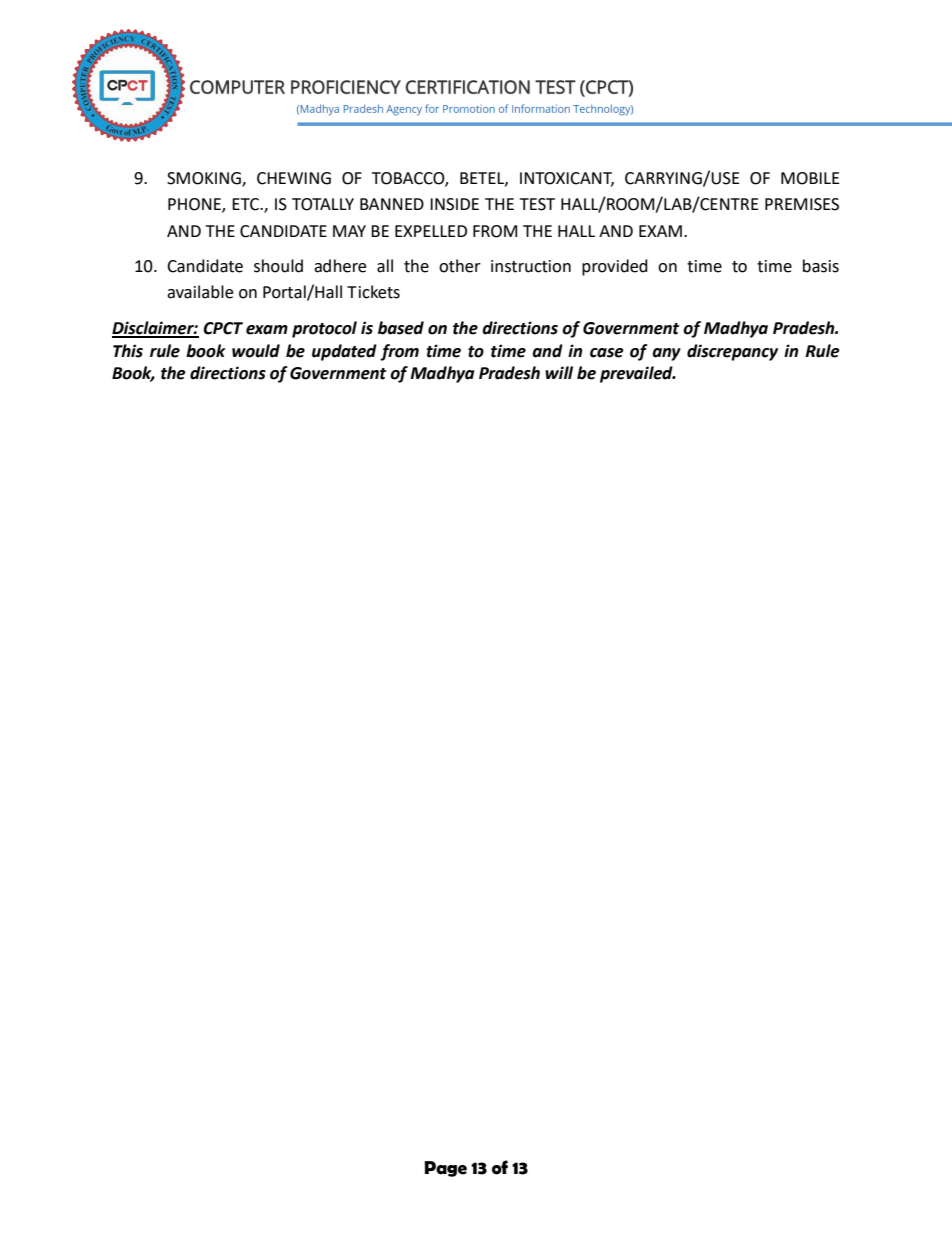  I want to click on PREMISES, so click(802, 204).
